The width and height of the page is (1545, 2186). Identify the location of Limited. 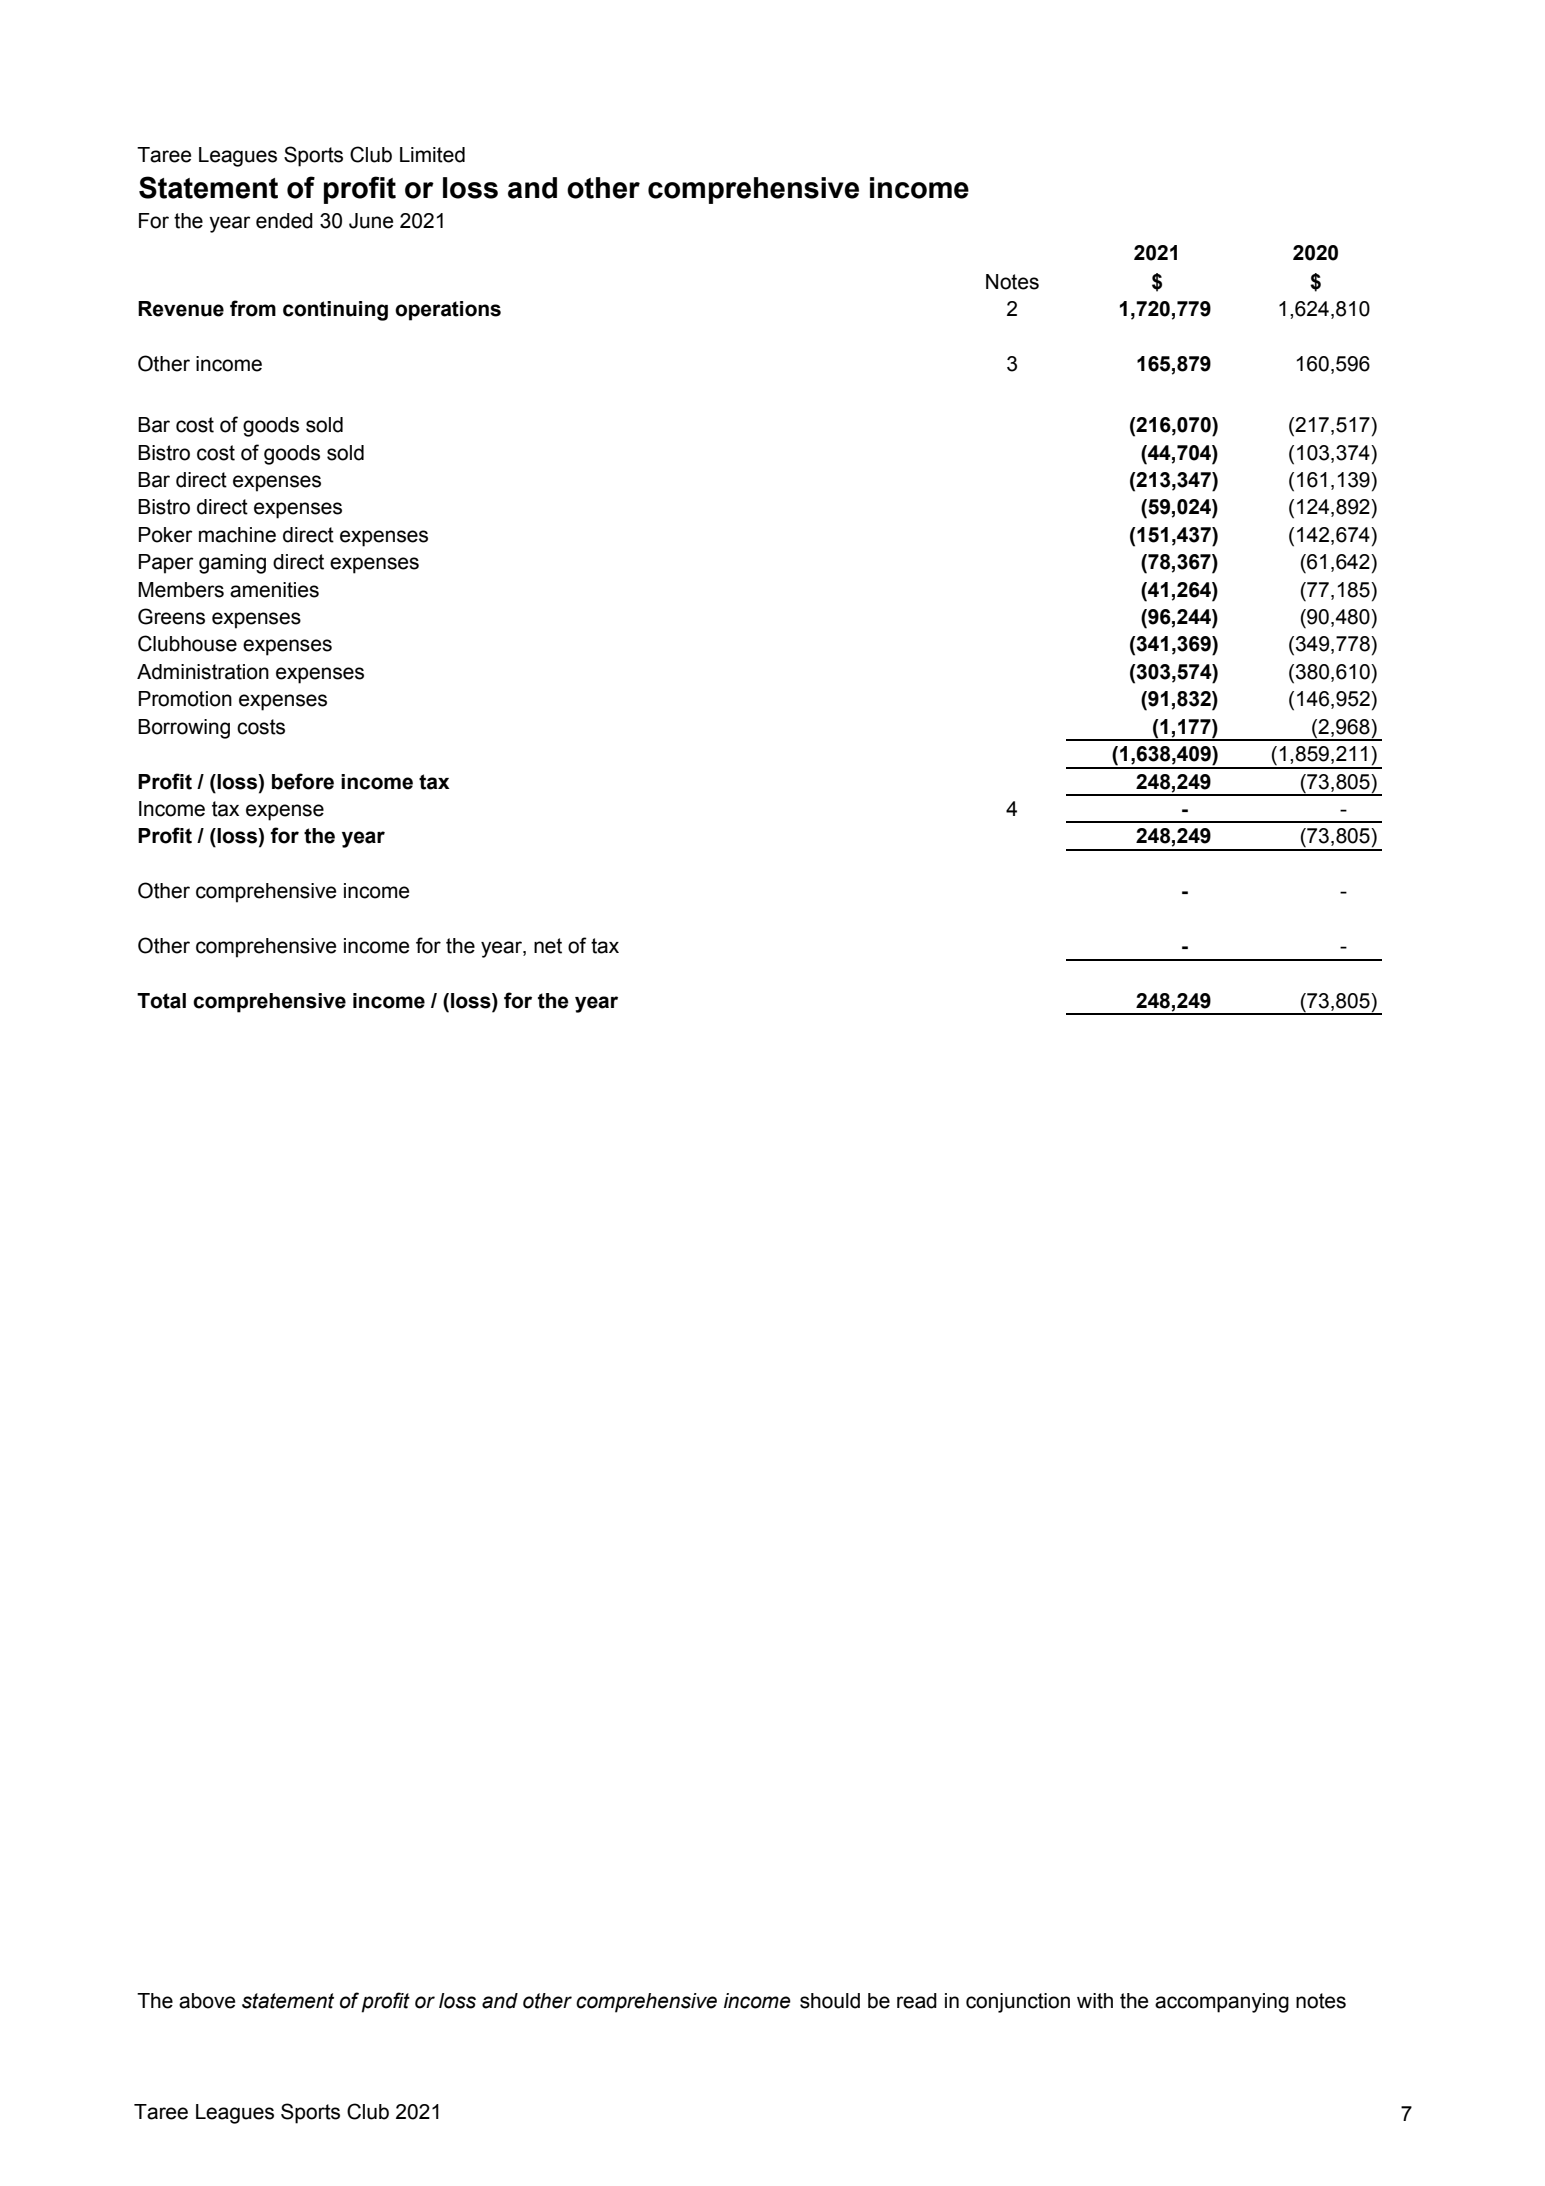
(432, 155).
